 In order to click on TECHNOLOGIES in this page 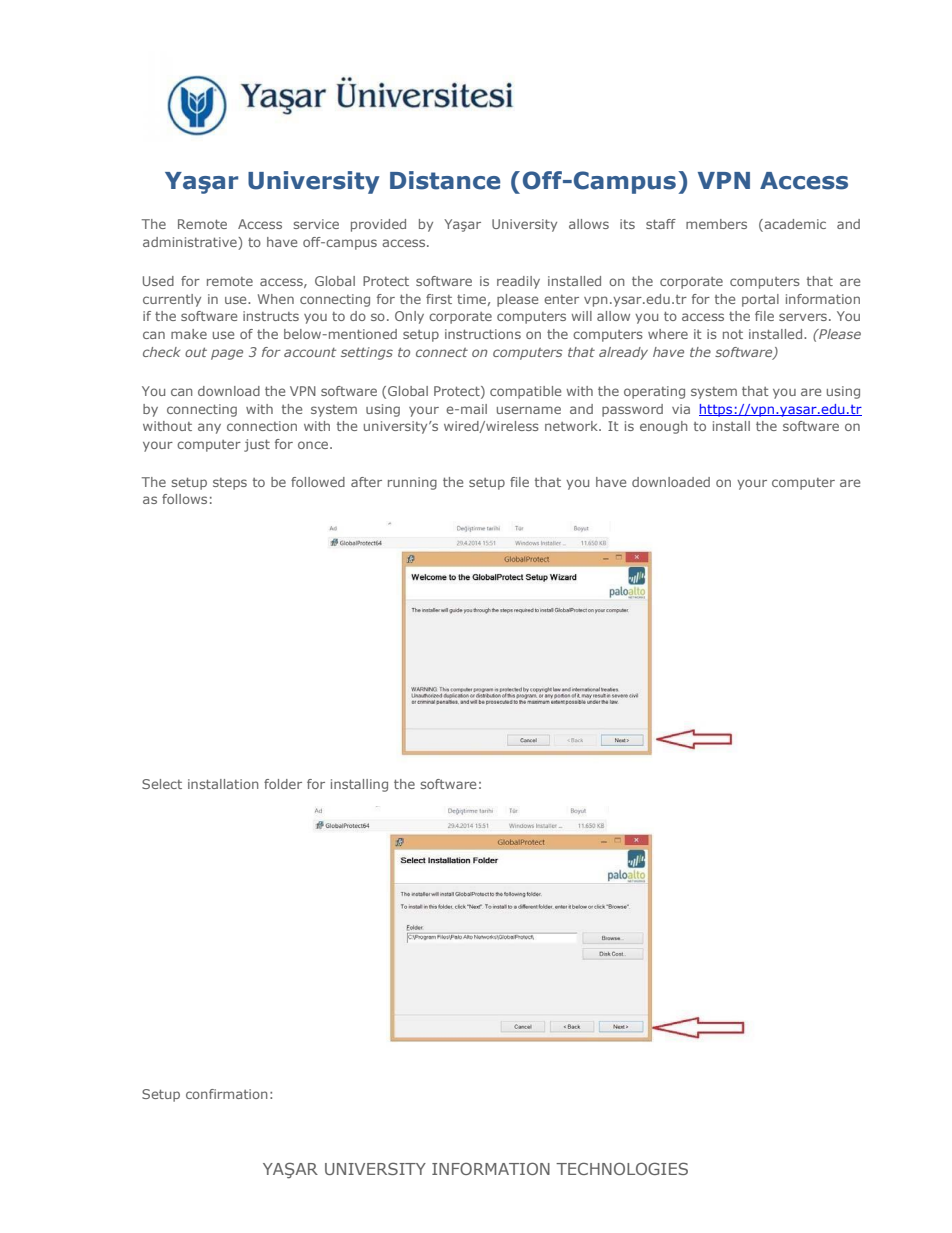, I will do `click(622, 1168)`.
